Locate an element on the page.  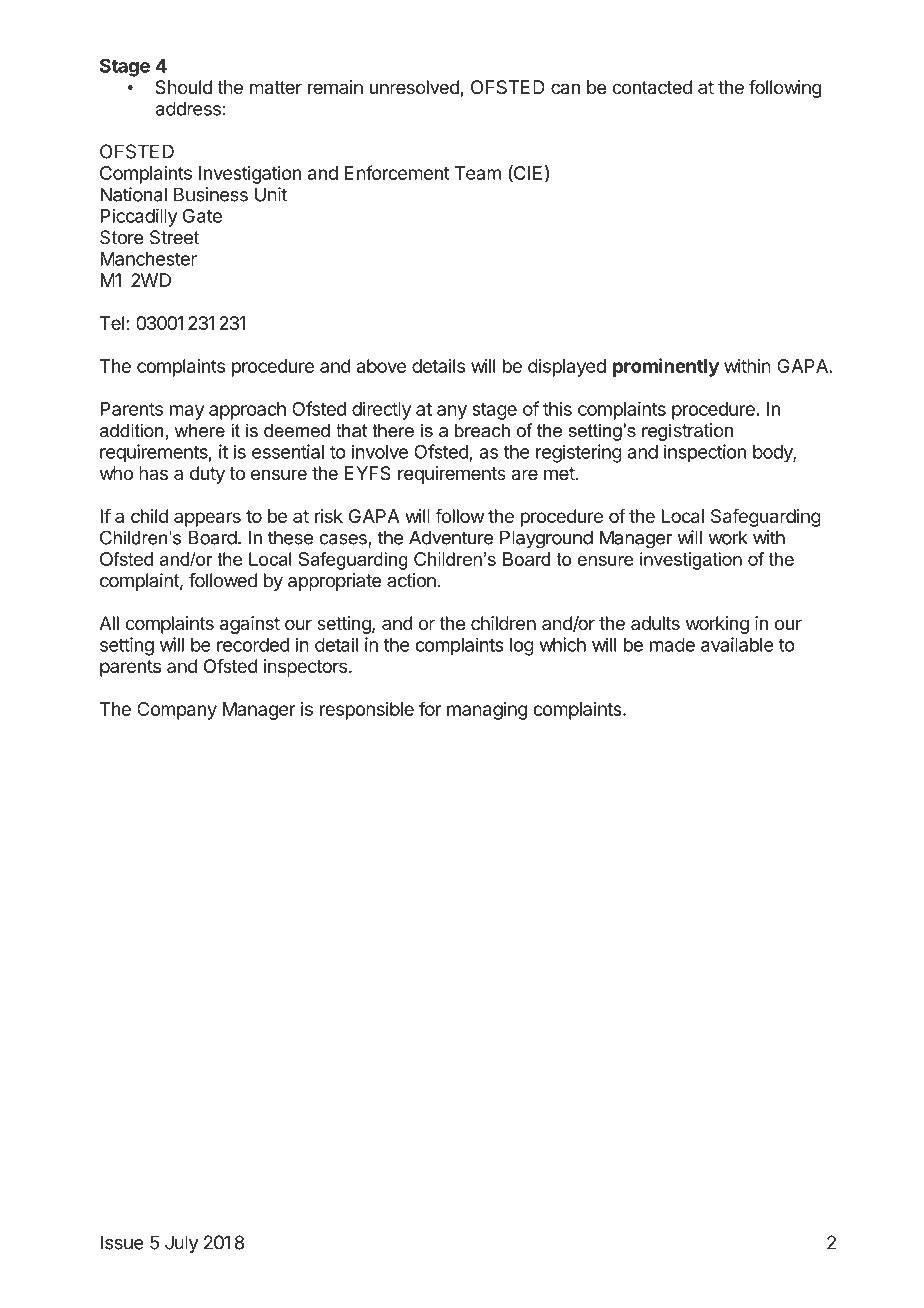
Company is located at coordinates (177, 711).
